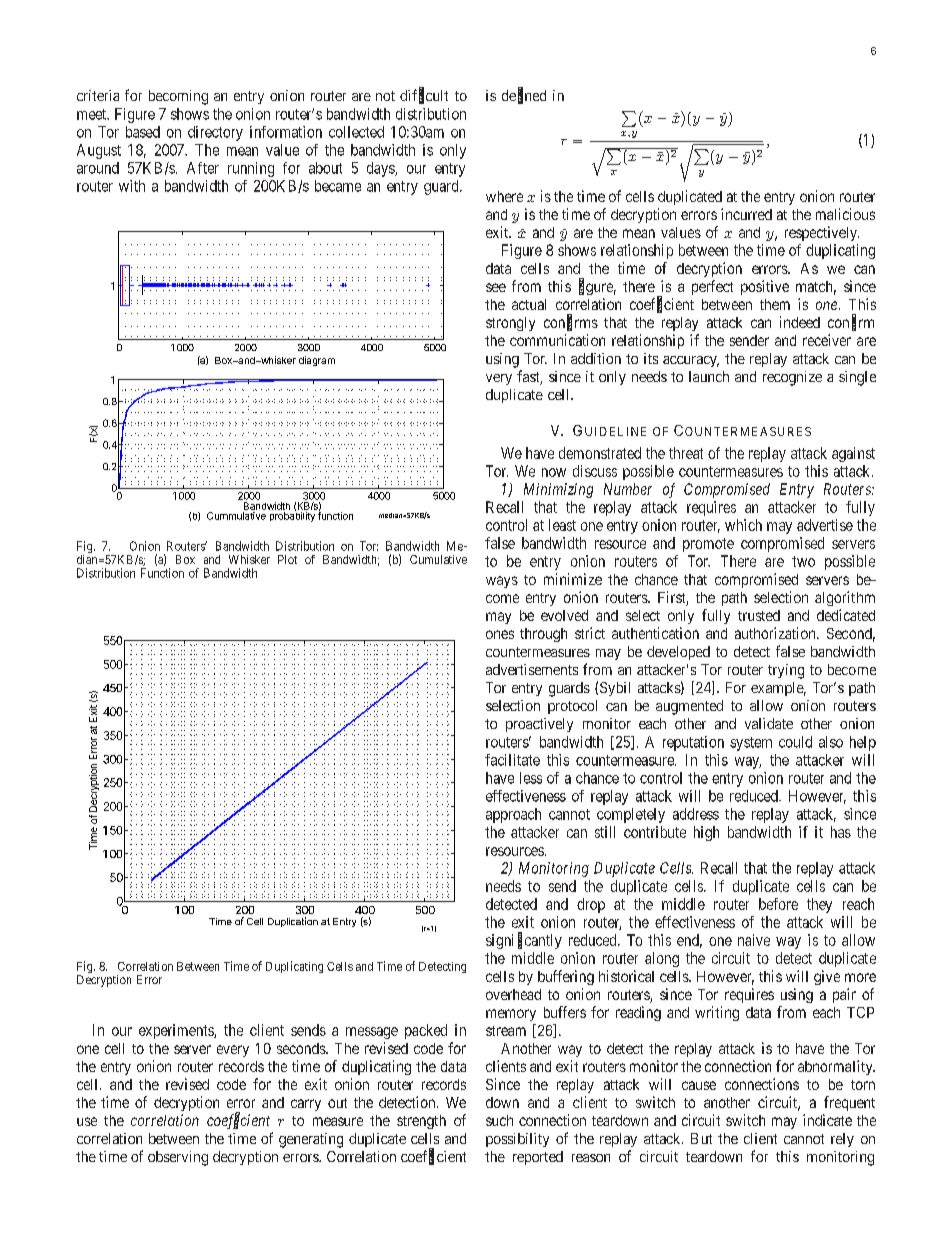 The image size is (952, 1233). What do you see at coordinates (215, 133) in the screenshot?
I see `directory` at bounding box center [215, 133].
